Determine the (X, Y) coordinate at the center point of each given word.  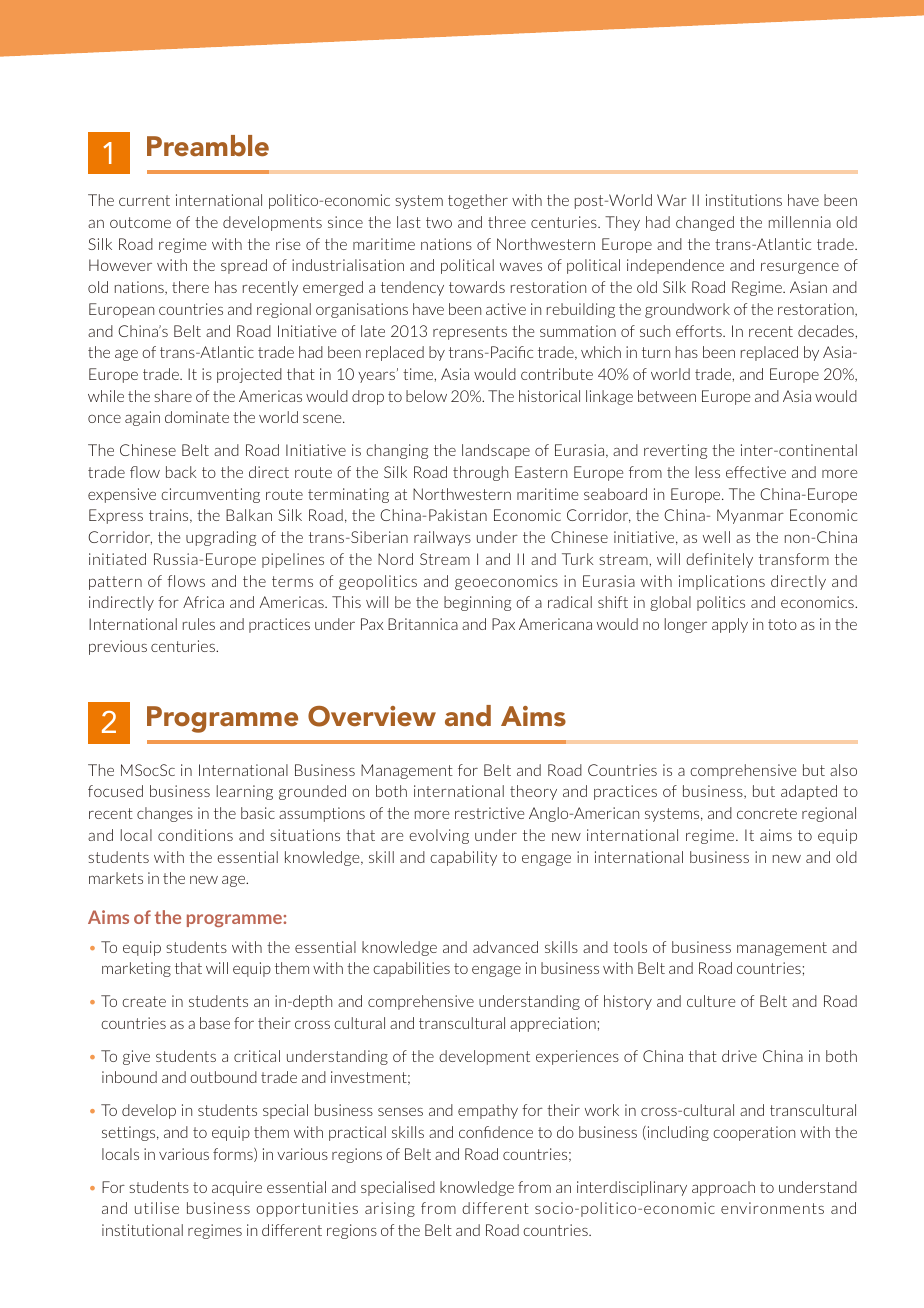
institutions (744, 200)
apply (730, 625)
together (478, 201)
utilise (157, 1208)
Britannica (423, 624)
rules (199, 624)
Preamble (208, 146)
